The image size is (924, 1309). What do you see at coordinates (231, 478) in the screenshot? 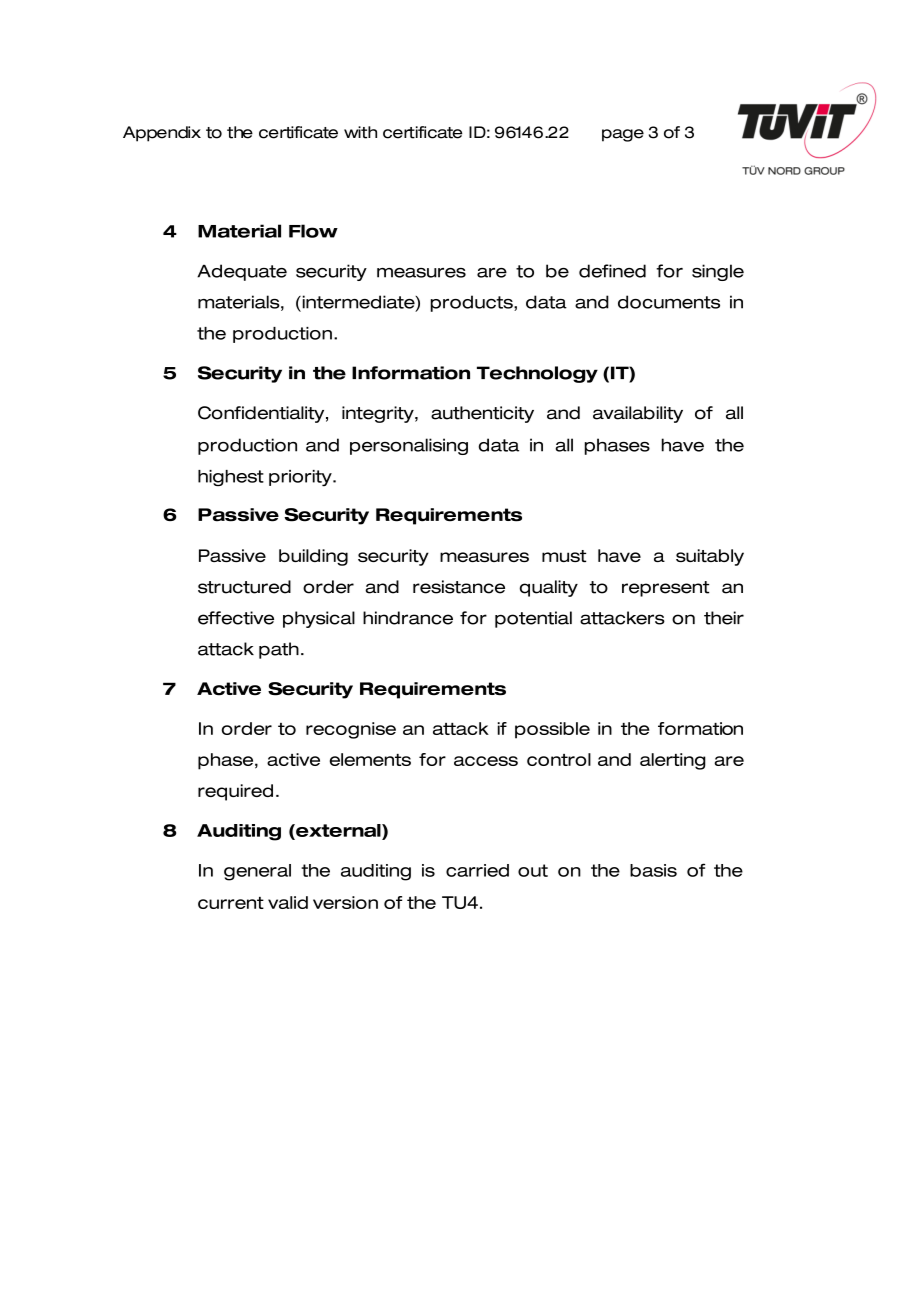
I see `highest` at bounding box center [231, 478].
